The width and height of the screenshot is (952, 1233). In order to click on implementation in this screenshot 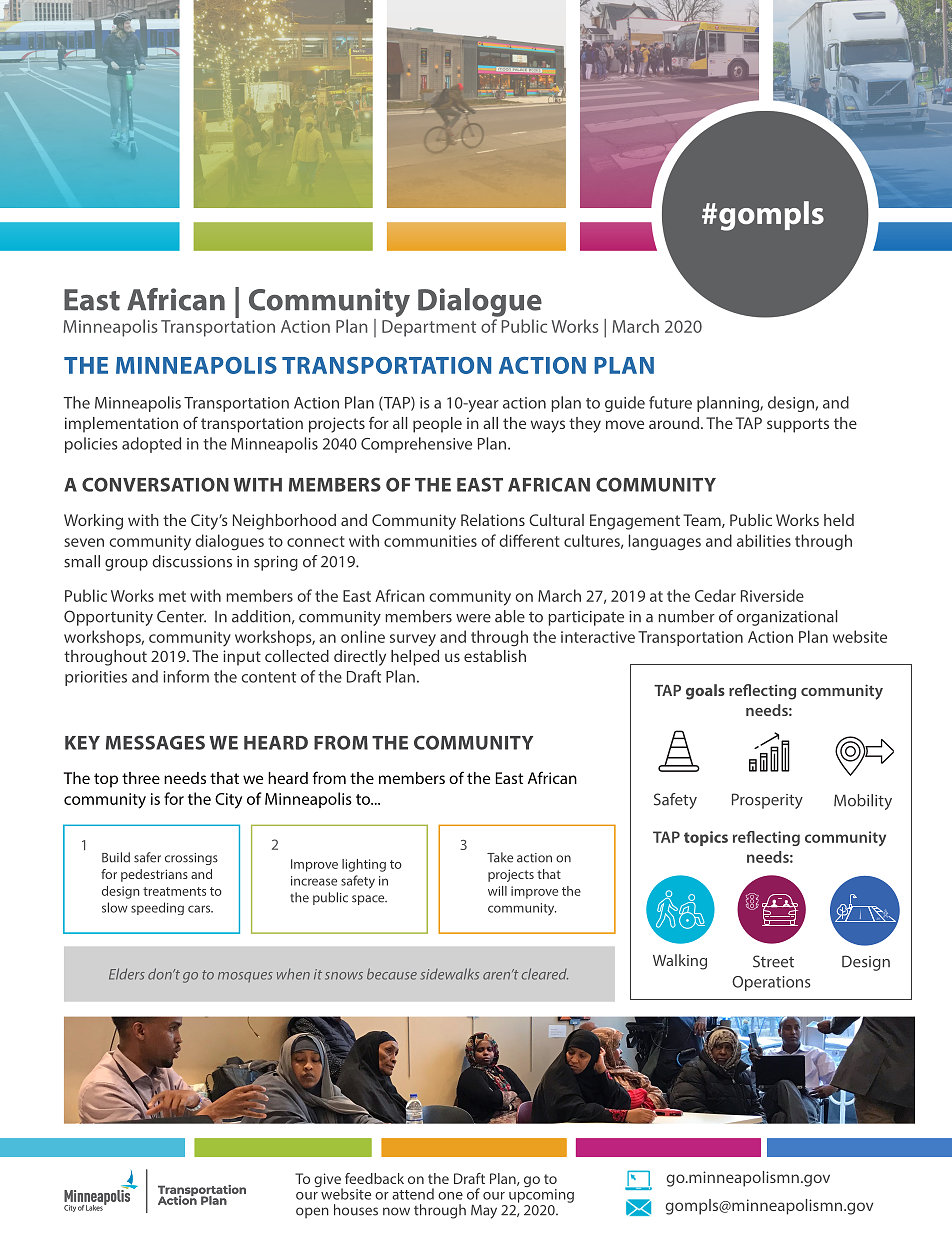, I will do `click(121, 425)`.
